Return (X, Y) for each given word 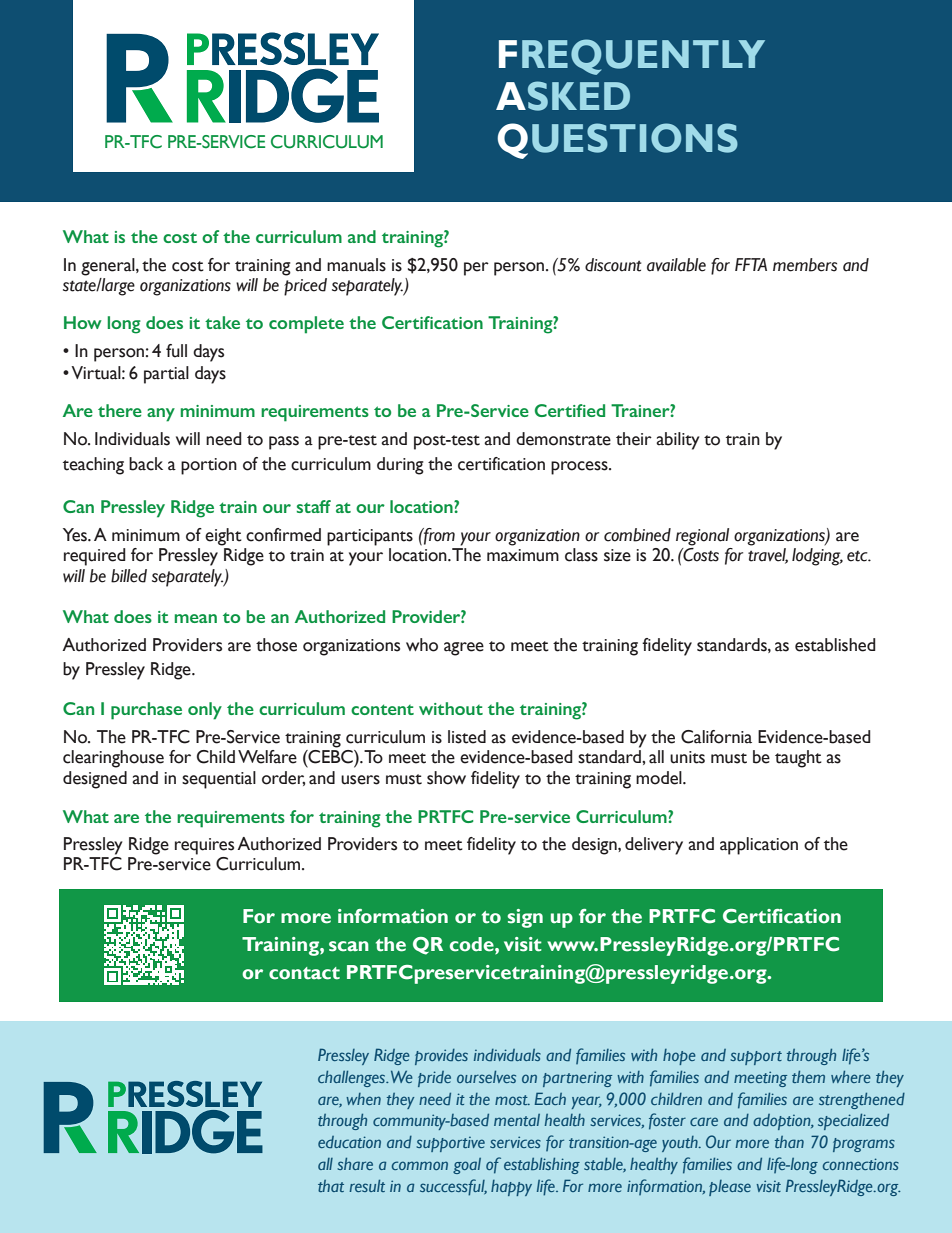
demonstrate (563, 439)
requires (204, 846)
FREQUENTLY (632, 57)
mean (196, 618)
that (331, 1186)
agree (464, 649)
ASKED (563, 96)
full (176, 351)
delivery (654, 846)
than (789, 1142)
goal (467, 1166)
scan (349, 946)
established (835, 645)
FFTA (751, 264)
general (109, 267)
